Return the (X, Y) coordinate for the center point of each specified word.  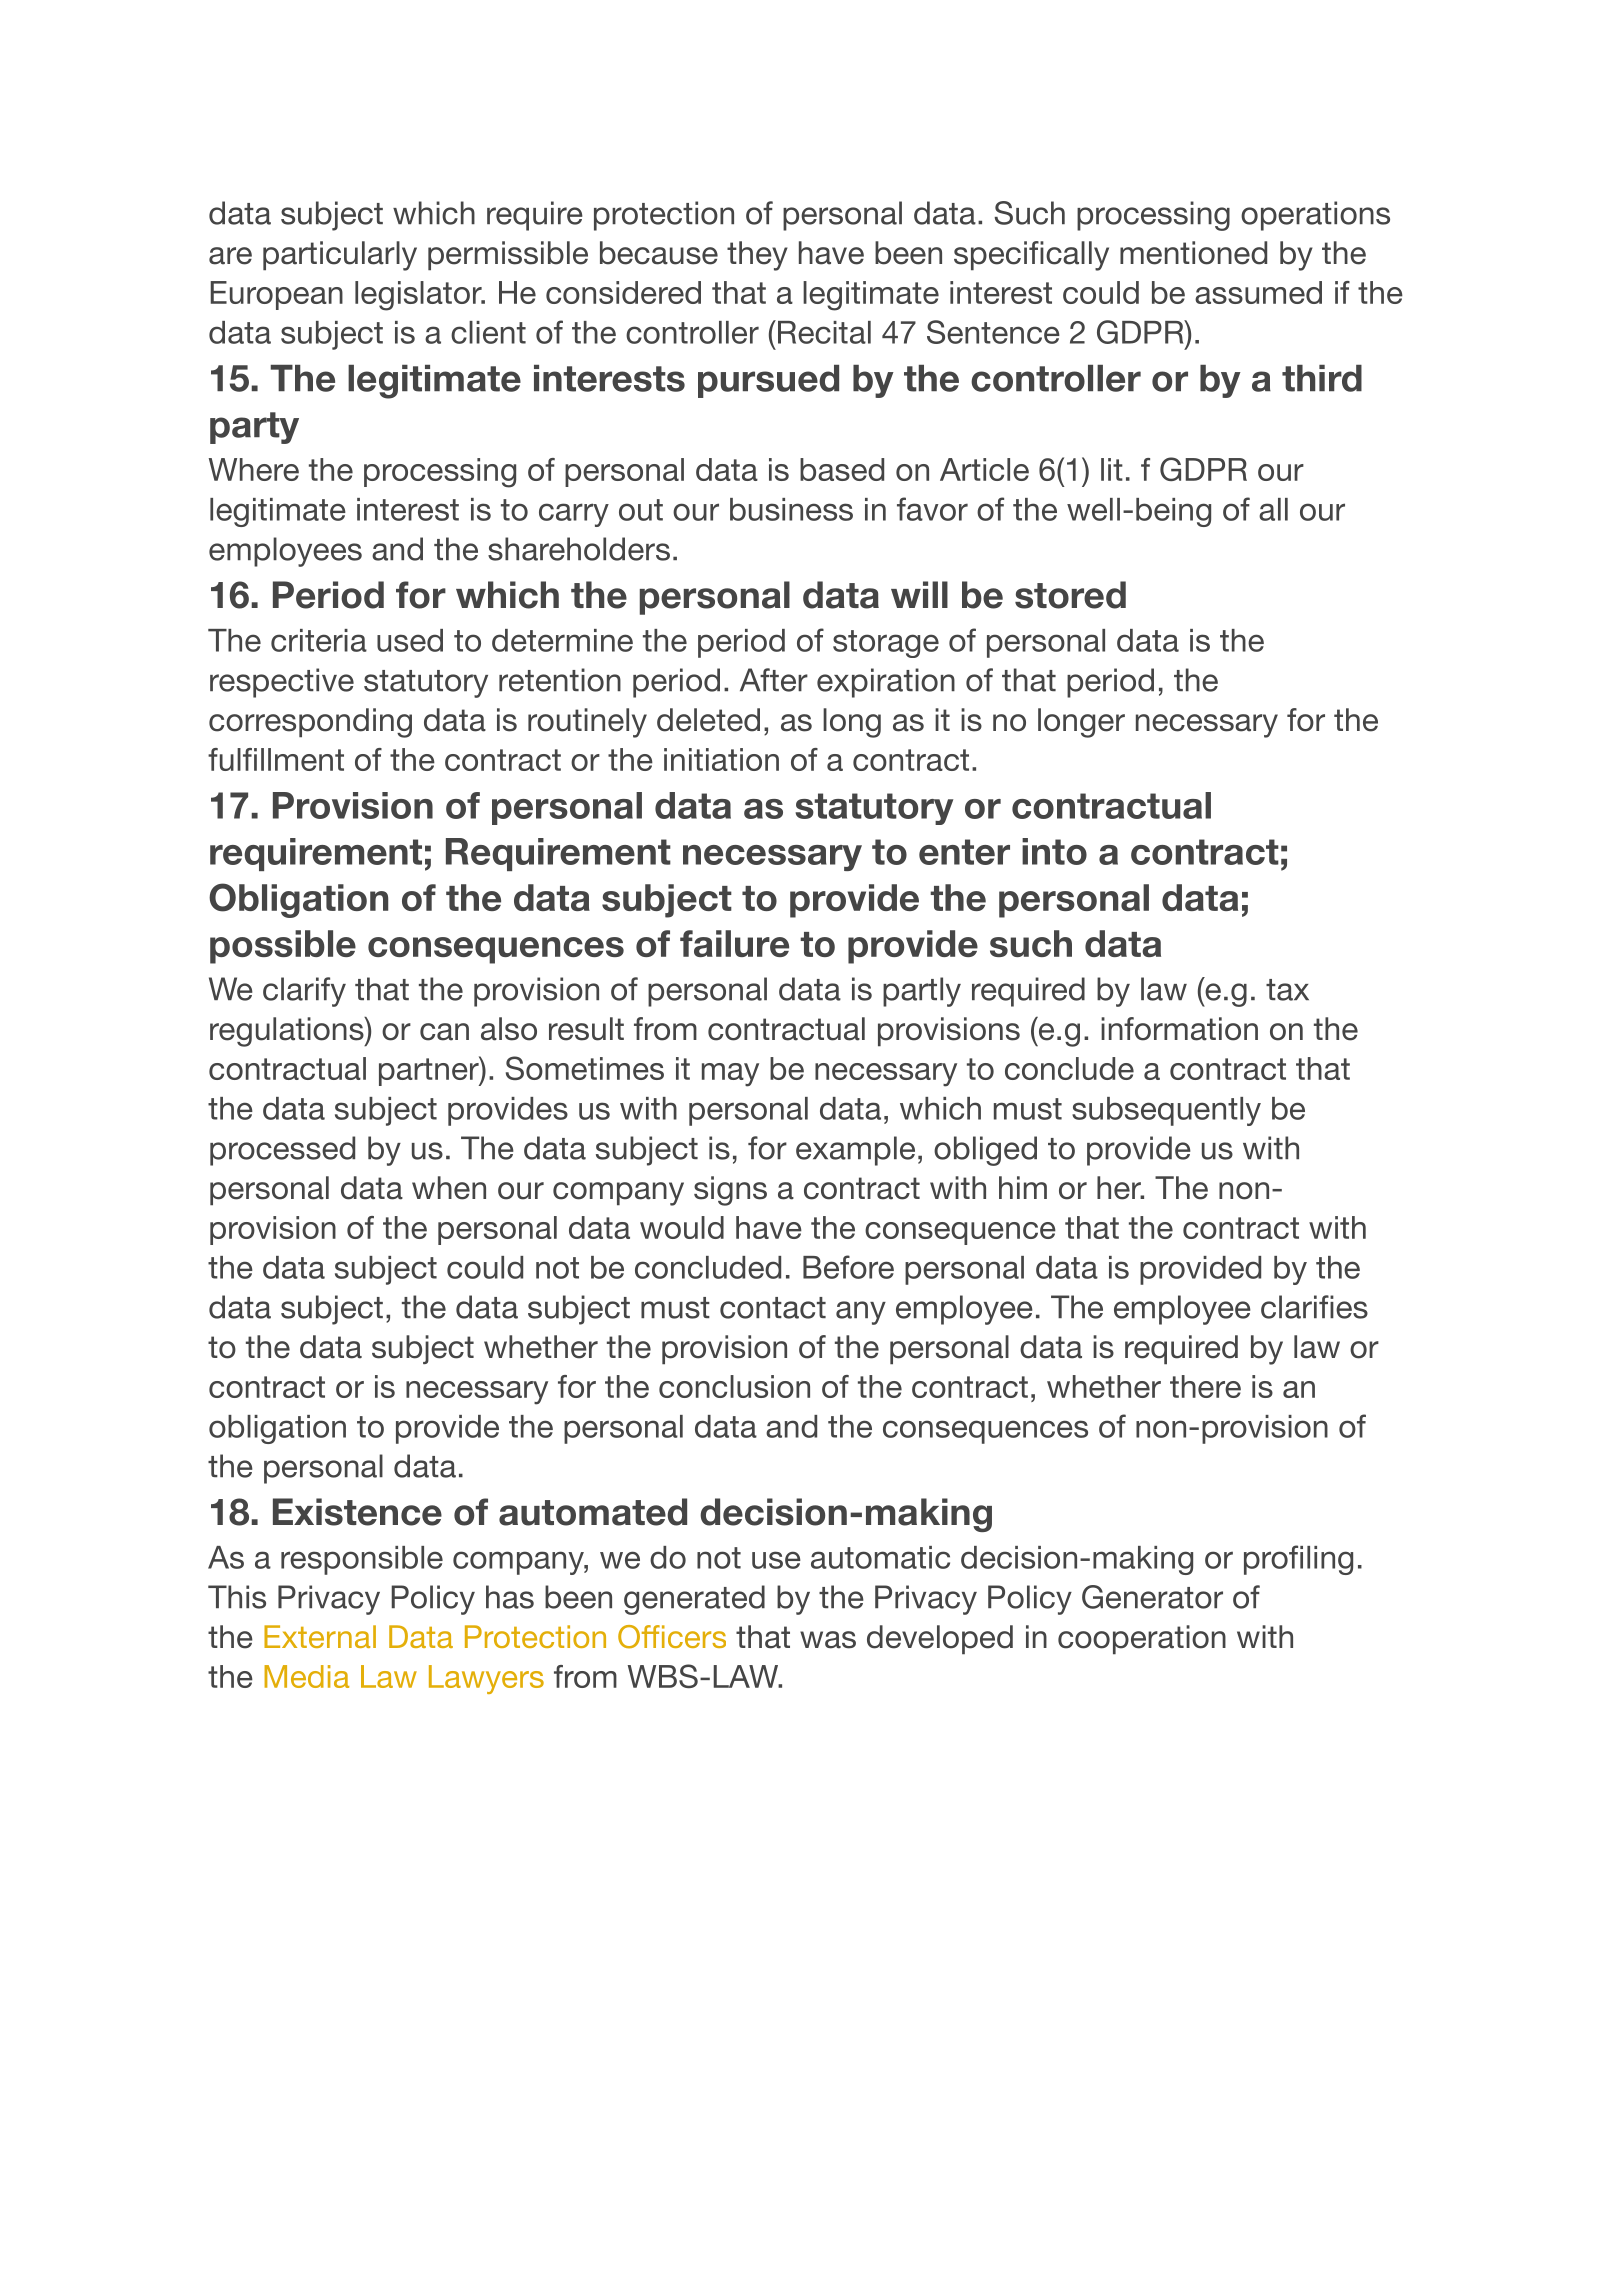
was (828, 1640)
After (774, 680)
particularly (340, 256)
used (410, 640)
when (449, 1188)
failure (734, 943)
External (320, 1636)
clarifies (1314, 1307)
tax (1287, 990)
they (757, 256)
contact (773, 1308)
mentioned (1193, 253)
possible (283, 947)
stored (1070, 595)
